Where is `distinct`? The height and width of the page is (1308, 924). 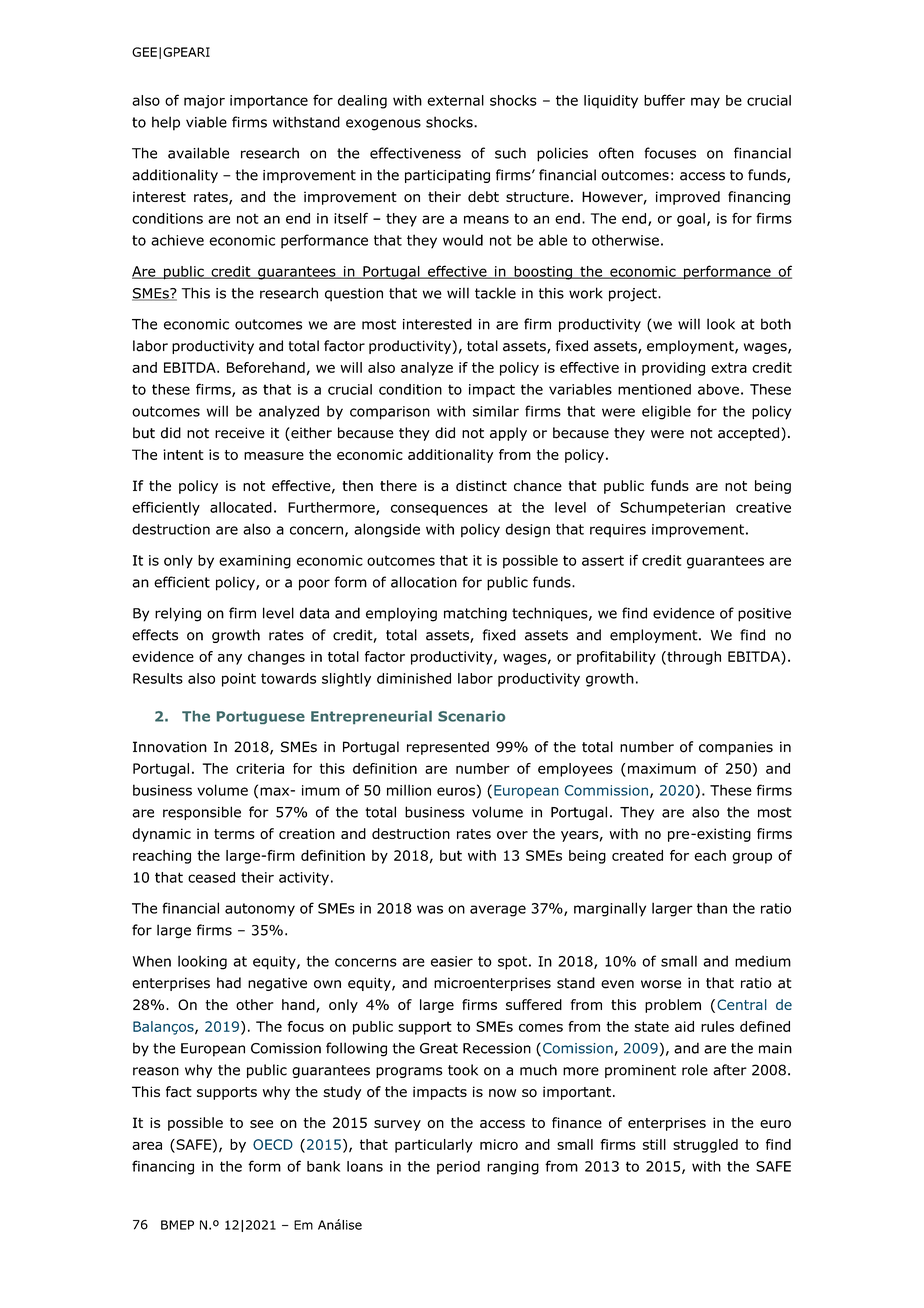 distinct is located at coordinates (481, 486).
